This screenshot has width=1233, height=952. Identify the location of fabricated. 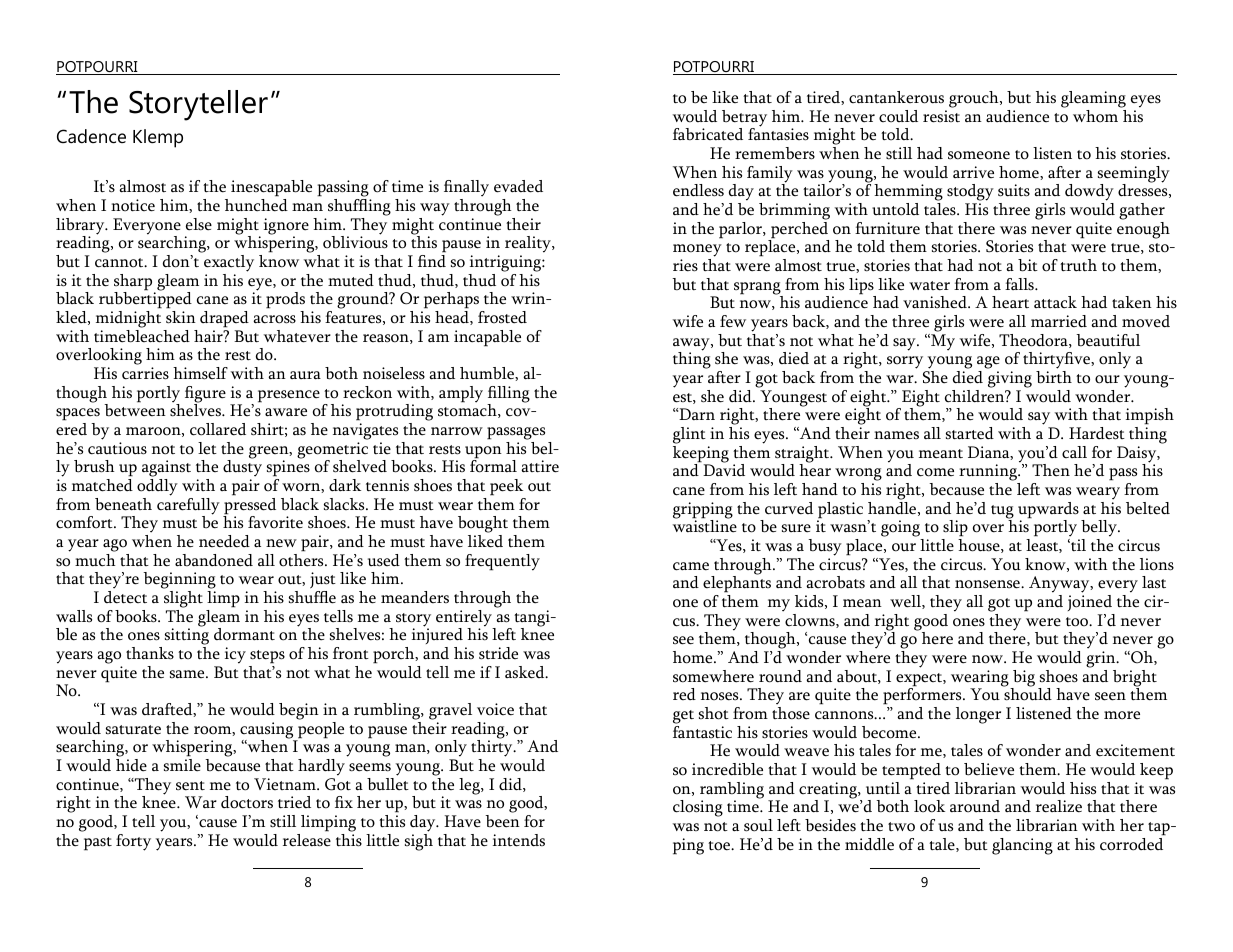
(708, 134).
